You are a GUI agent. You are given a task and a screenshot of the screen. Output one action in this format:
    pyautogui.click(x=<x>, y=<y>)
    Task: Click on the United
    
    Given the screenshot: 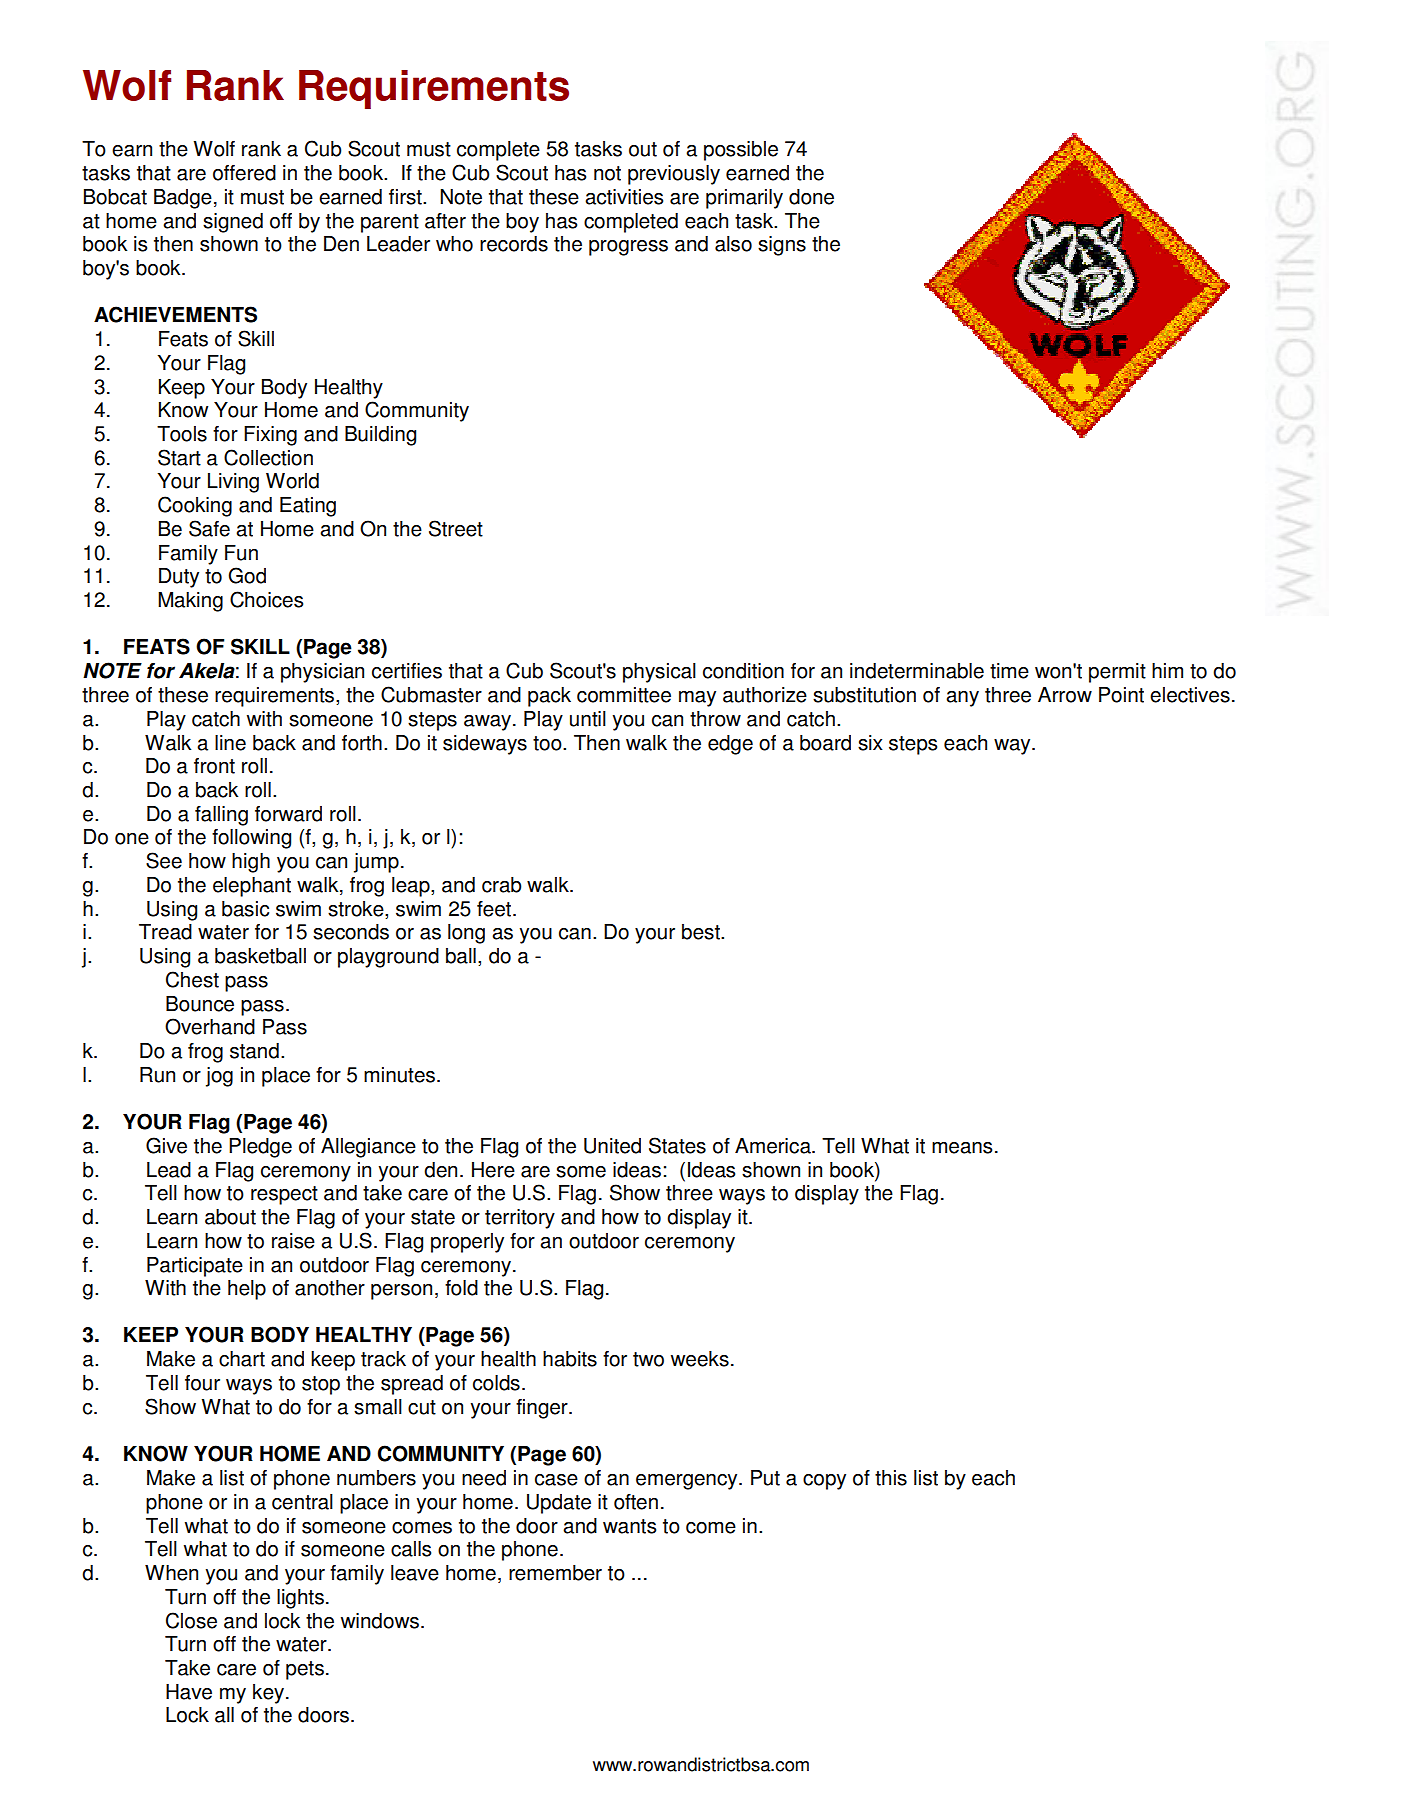 What is the action you would take?
    pyautogui.click(x=612, y=1146)
